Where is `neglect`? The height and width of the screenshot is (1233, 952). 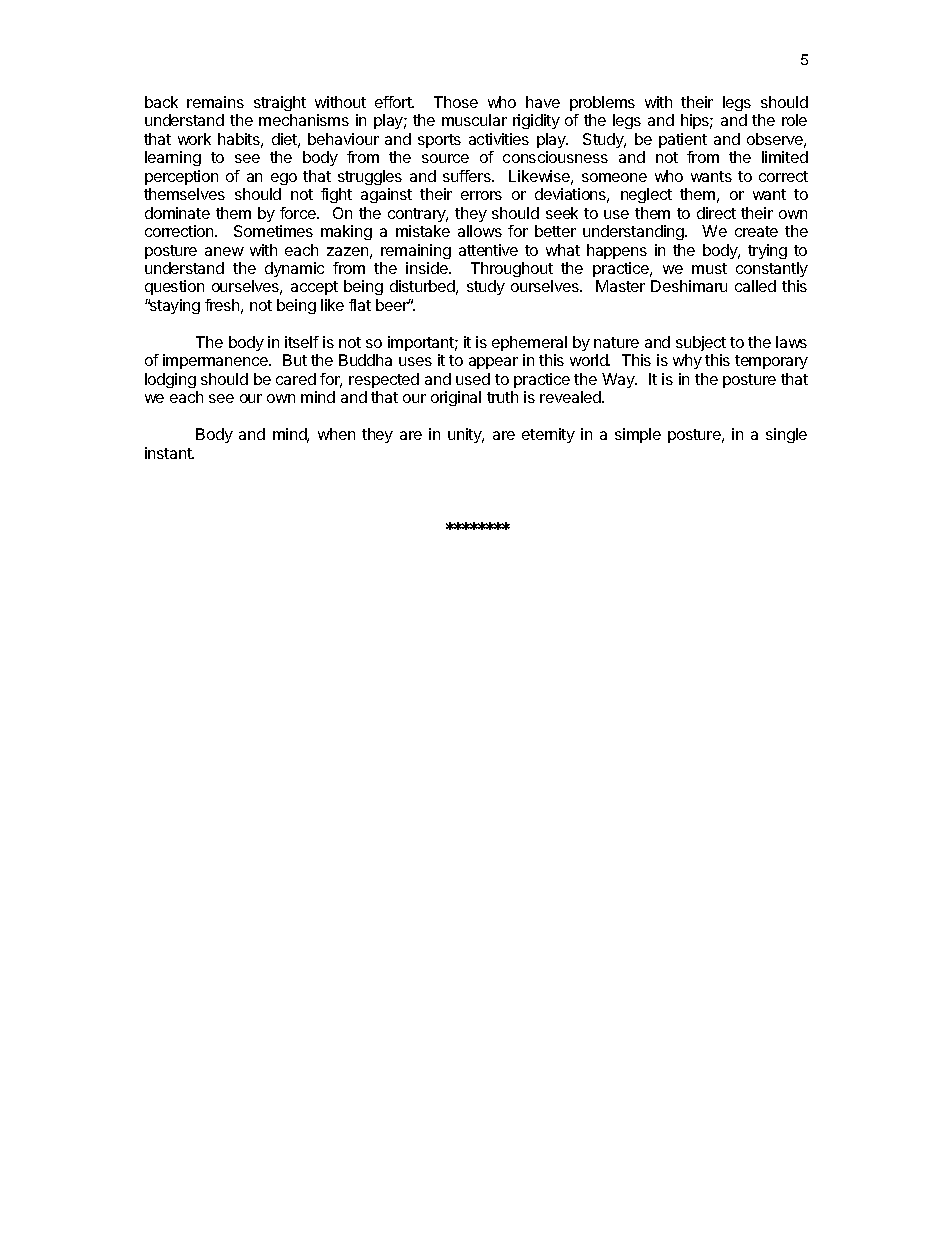 neglect is located at coordinates (646, 195).
